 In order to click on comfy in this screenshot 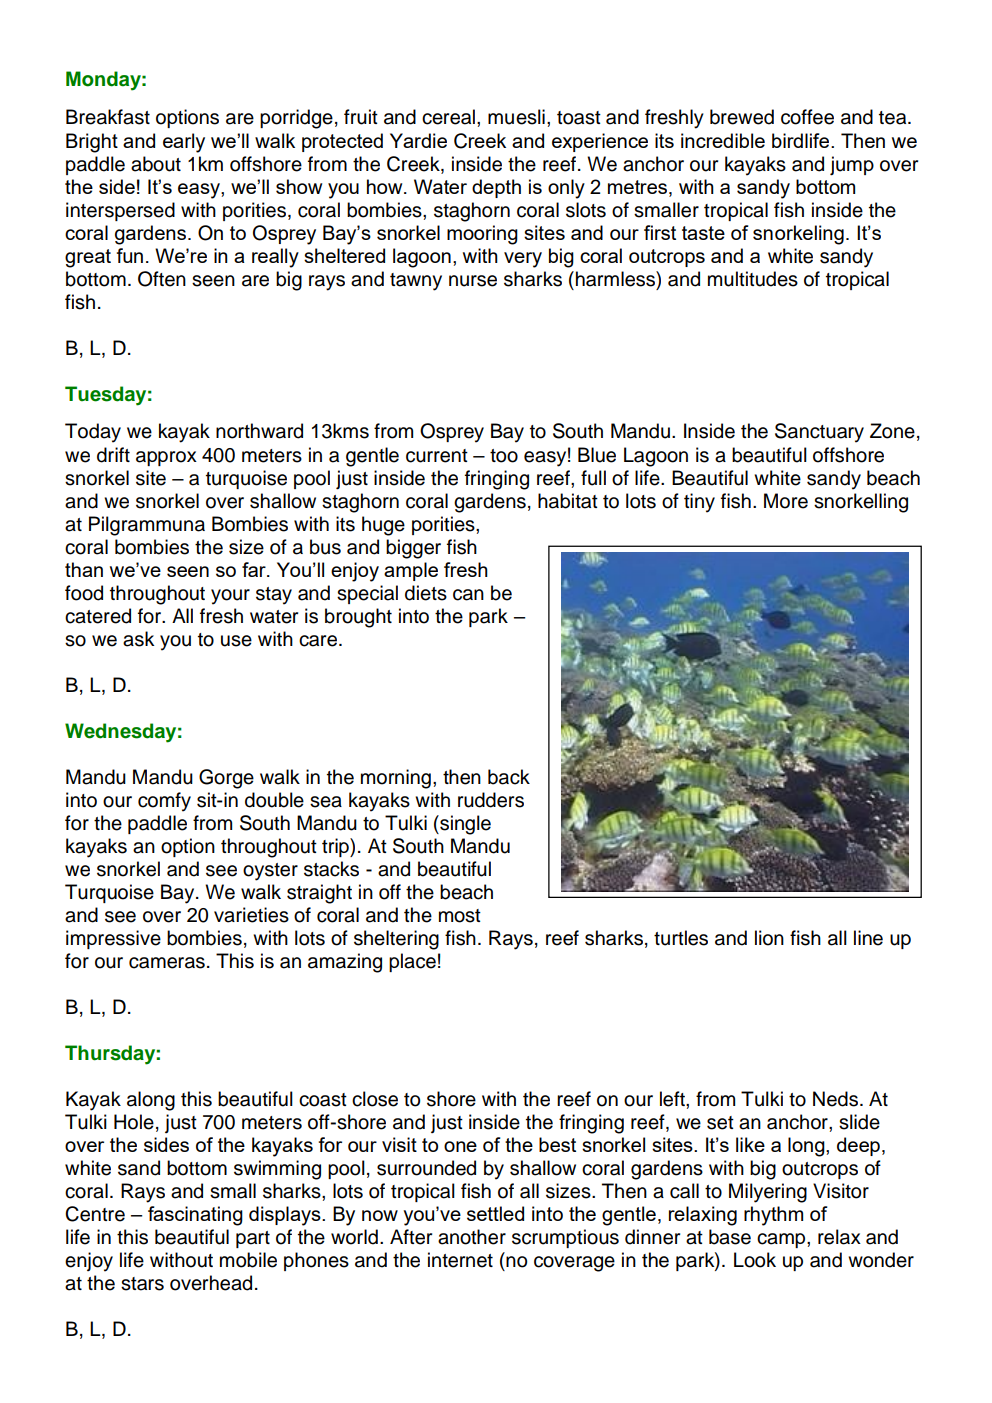, I will do `click(164, 802)`.
